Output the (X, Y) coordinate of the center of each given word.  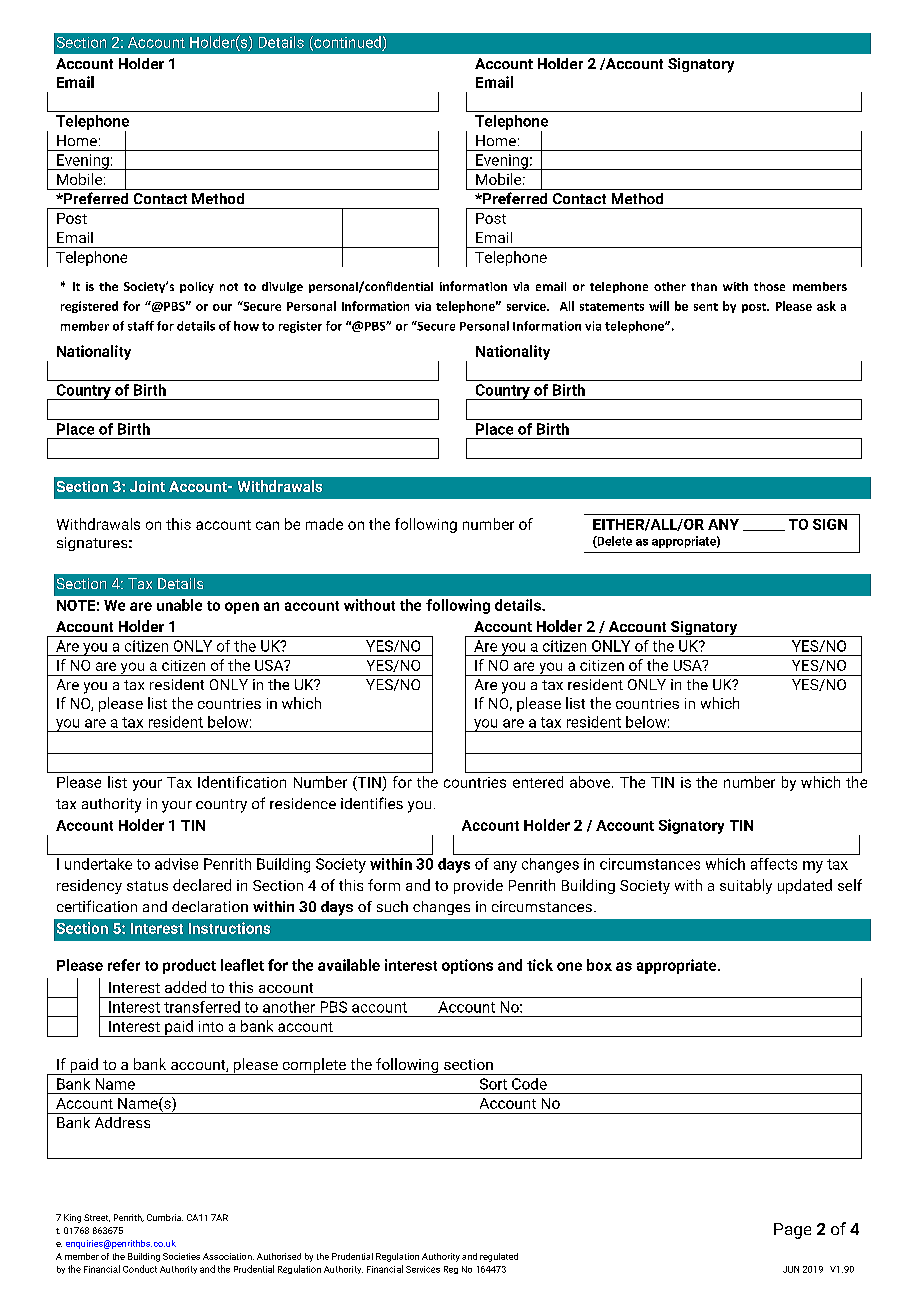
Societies (181, 1256)
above (591, 782)
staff (141, 326)
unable (179, 605)
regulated (499, 1257)
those (769, 286)
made (324, 524)
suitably (746, 886)
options (467, 966)
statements (612, 307)
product (189, 966)
